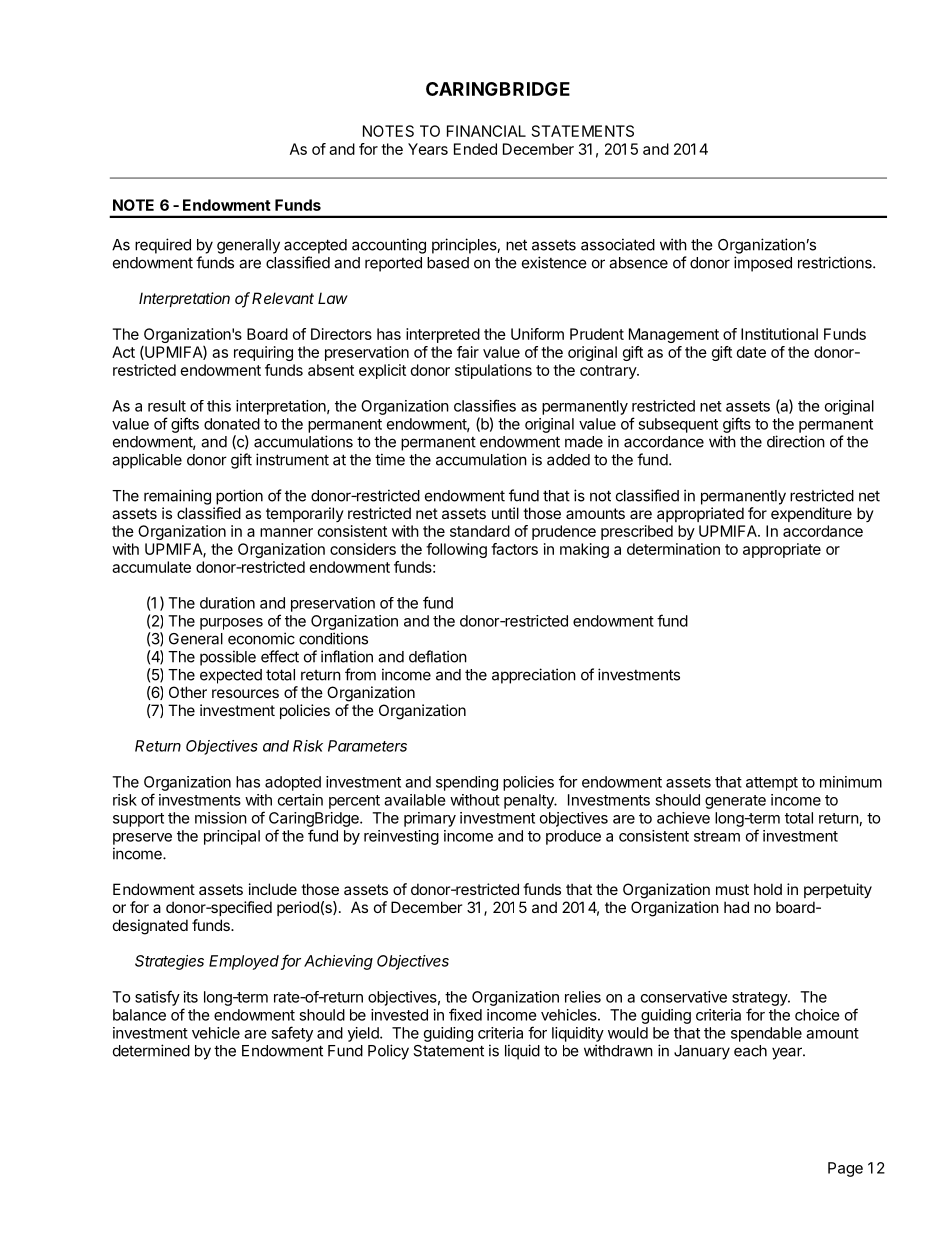 This image has height=1233, width=952. Describe the element at coordinates (263, 353) in the image. I see `requiring` at that location.
